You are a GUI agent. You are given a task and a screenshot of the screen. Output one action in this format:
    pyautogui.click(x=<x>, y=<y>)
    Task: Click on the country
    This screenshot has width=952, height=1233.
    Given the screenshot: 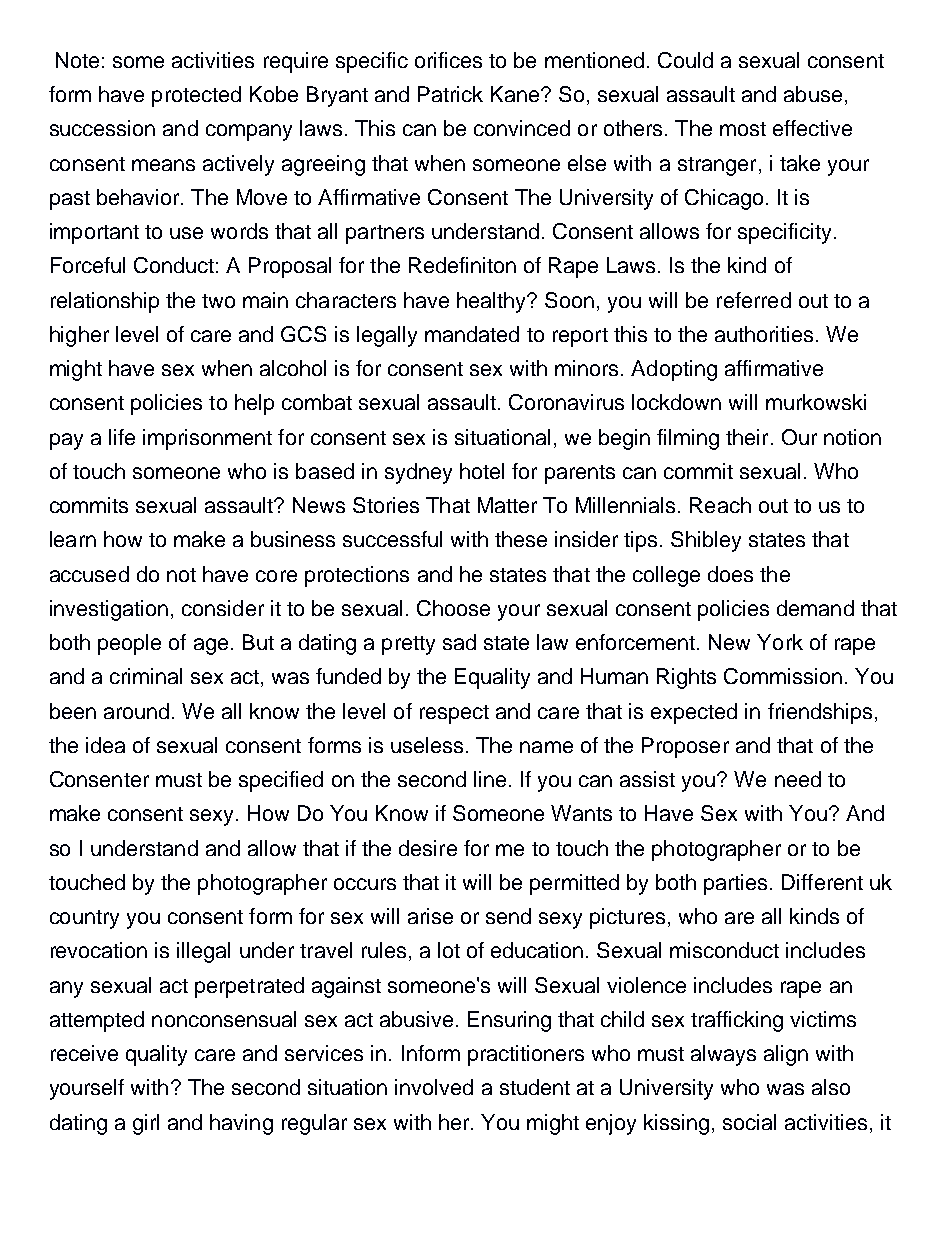 What is the action you would take?
    pyautogui.click(x=84, y=919)
